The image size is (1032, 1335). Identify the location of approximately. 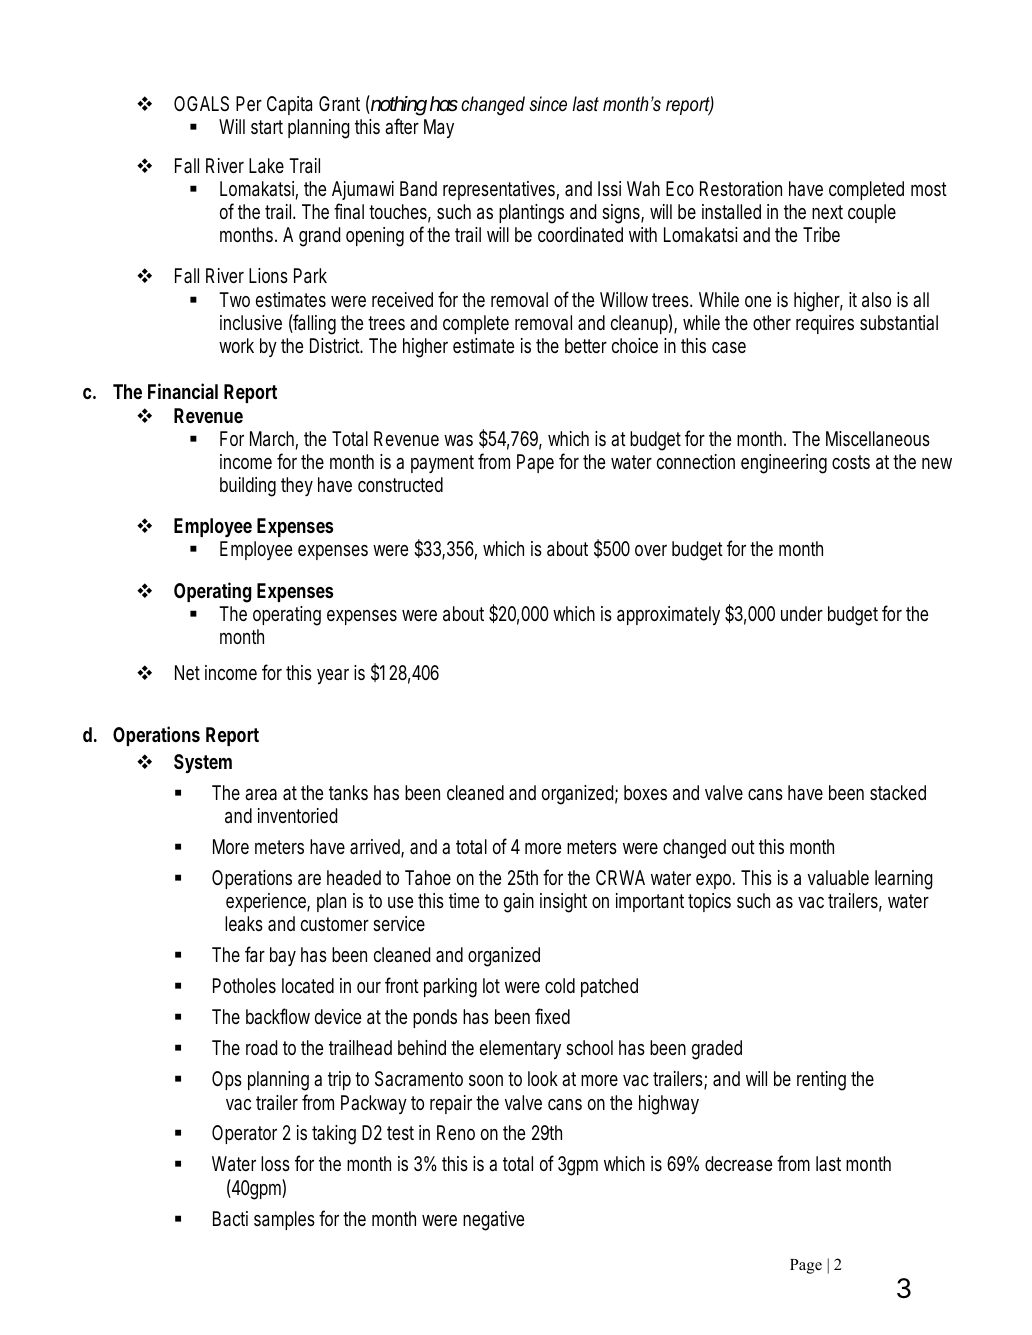
(668, 615).
